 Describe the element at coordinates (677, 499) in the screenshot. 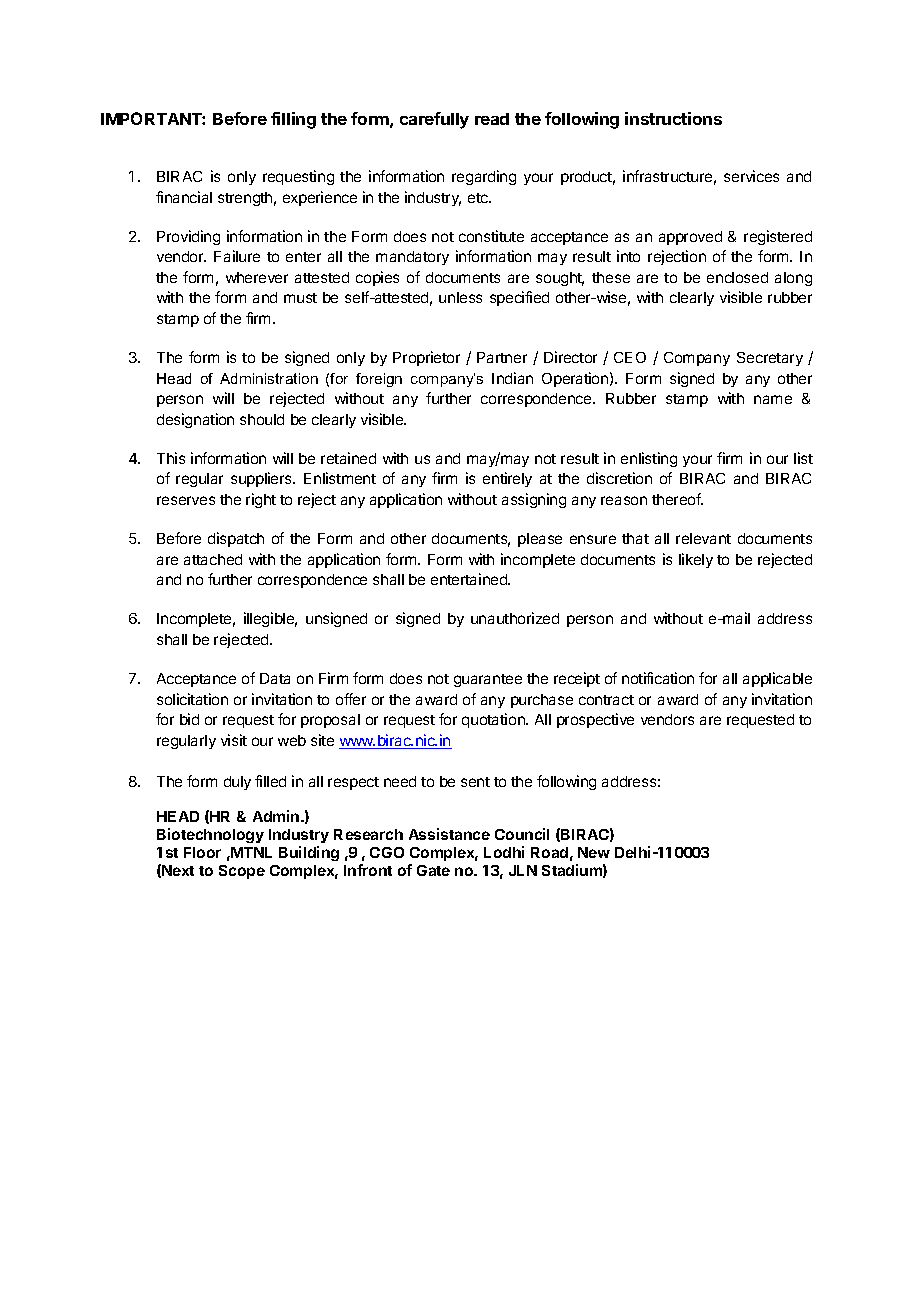

I see `thereof` at that location.
